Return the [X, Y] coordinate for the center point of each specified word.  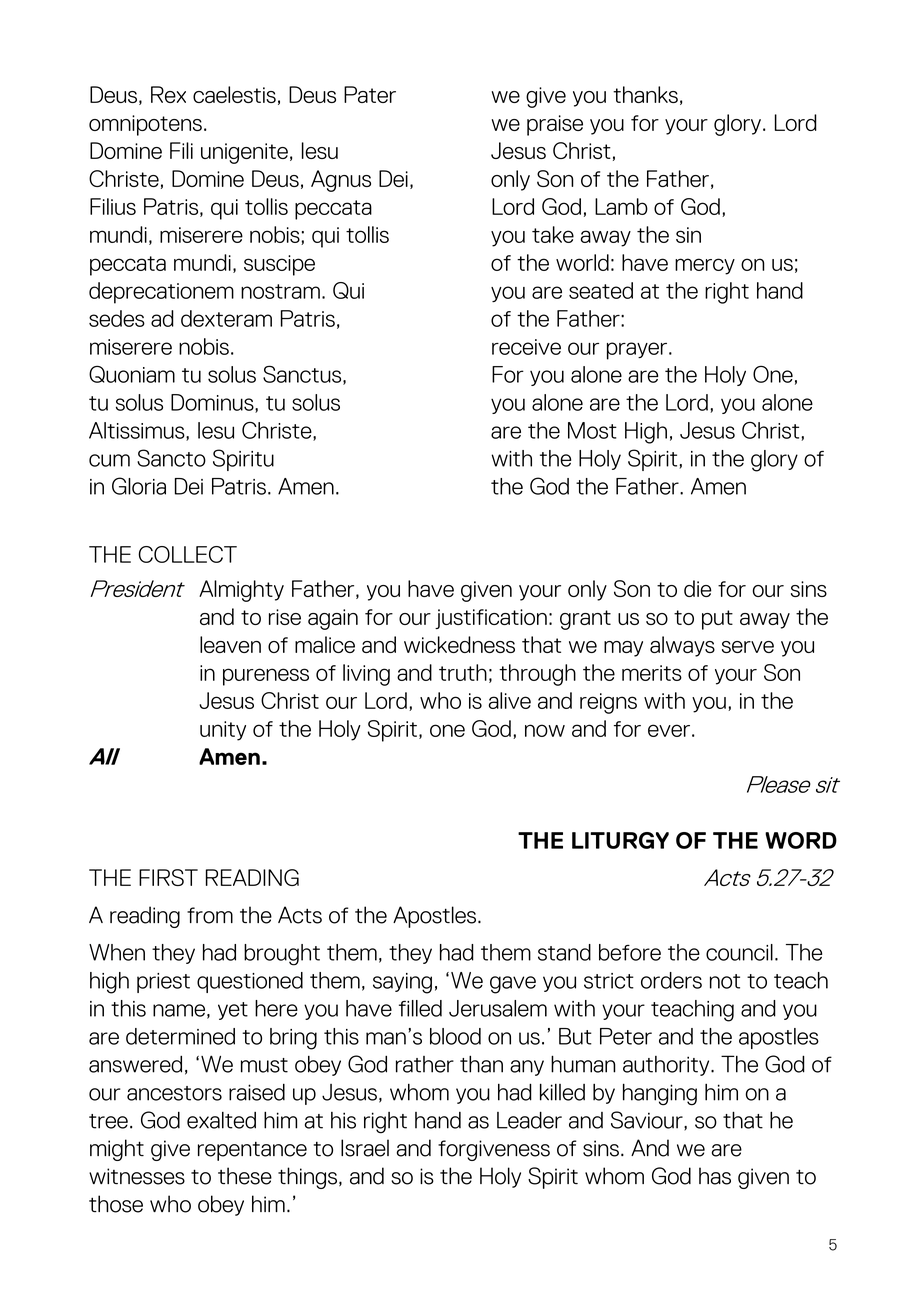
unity [223, 731]
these [245, 1176]
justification [491, 619]
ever [669, 730]
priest [163, 983]
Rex [168, 94]
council [739, 952]
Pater [370, 94]
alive [509, 700]
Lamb [621, 206]
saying [402, 983]
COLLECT [187, 554]
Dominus [213, 403]
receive [526, 347]
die [698, 588]
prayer [638, 351]
